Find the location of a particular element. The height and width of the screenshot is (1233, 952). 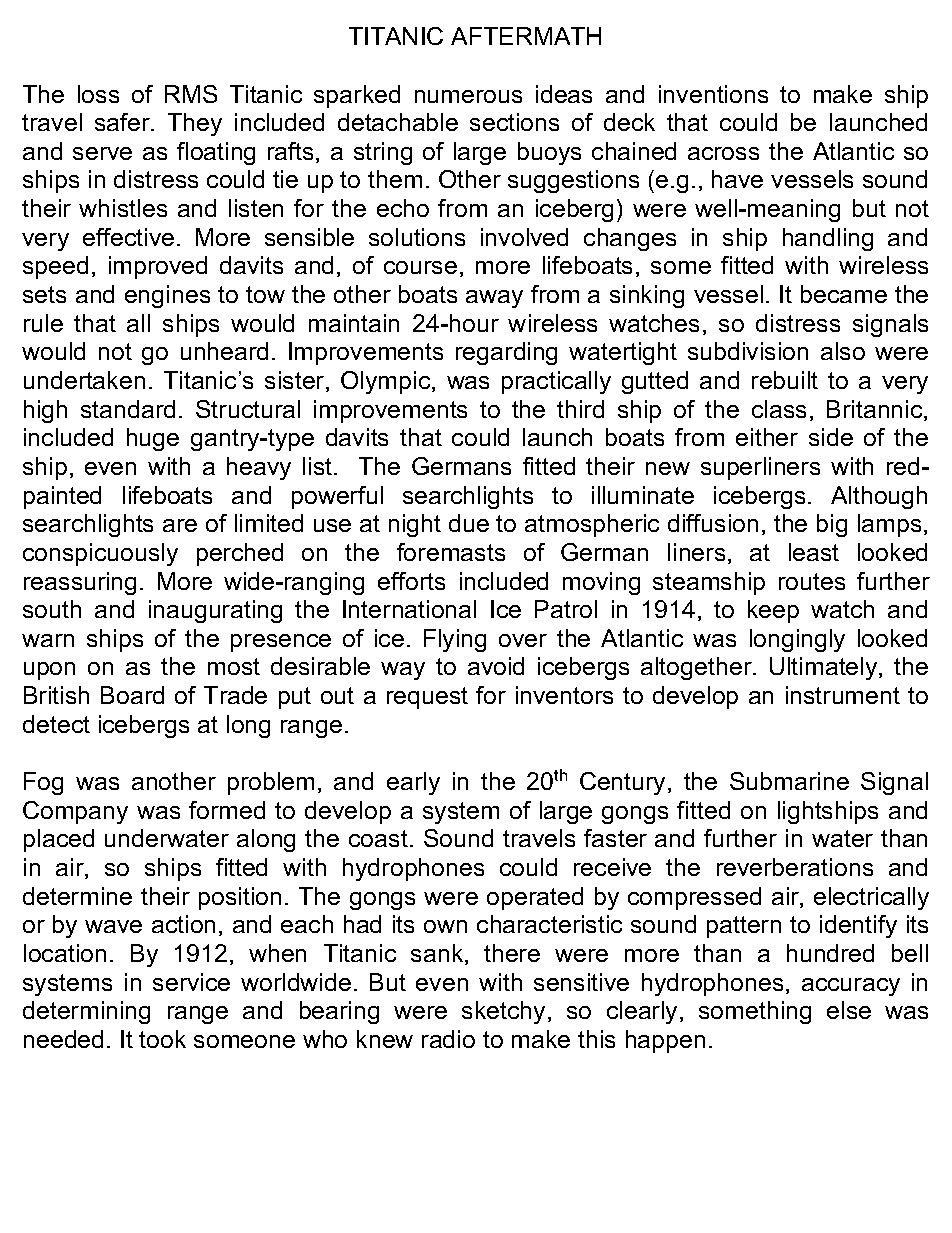

inventions is located at coordinates (713, 94).
